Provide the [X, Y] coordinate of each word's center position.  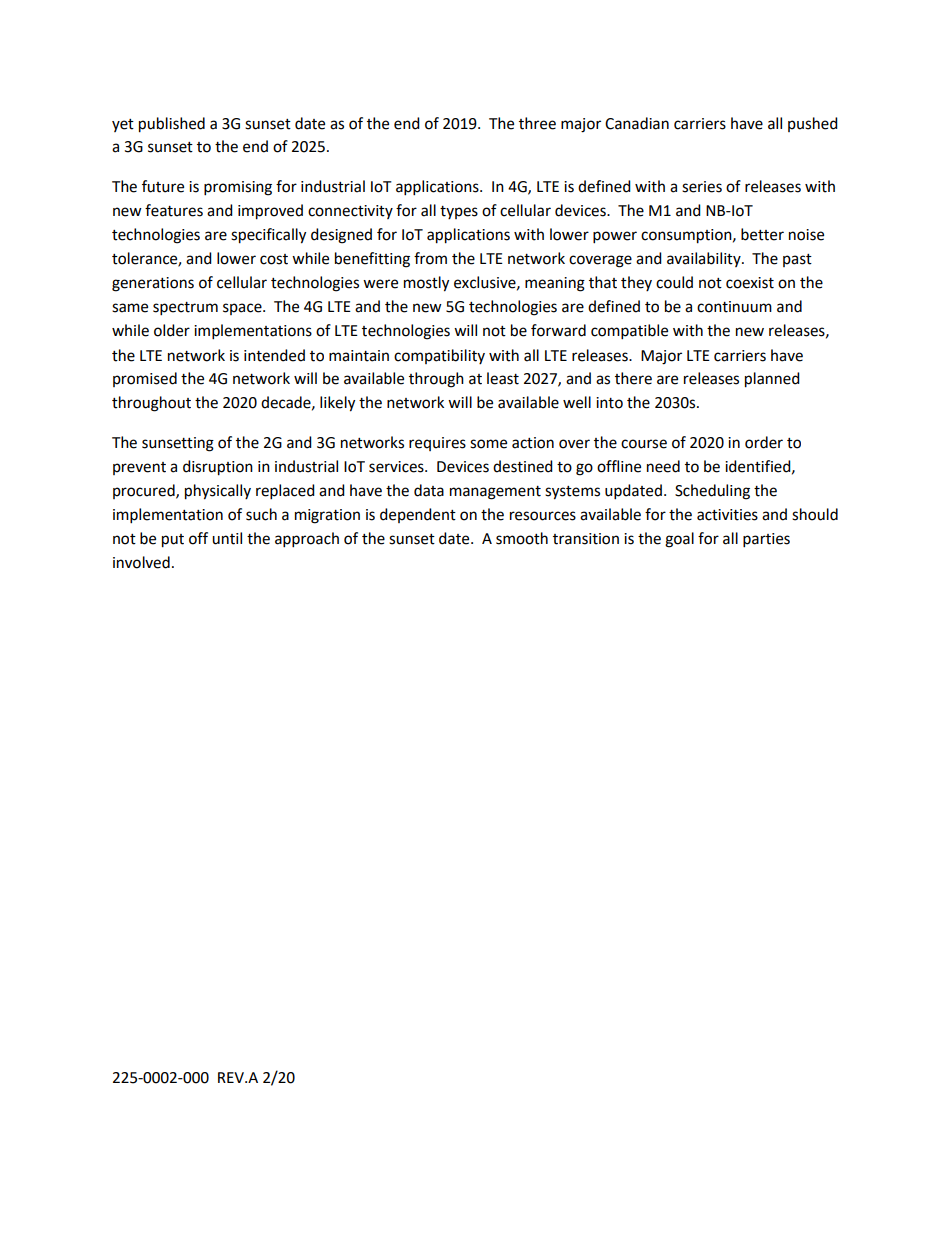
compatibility [439, 356]
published [172, 125]
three [537, 123]
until [227, 538]
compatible [629, 332]
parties [766, 540]
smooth [522, 538]
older [172, 330]
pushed [813, 124]
